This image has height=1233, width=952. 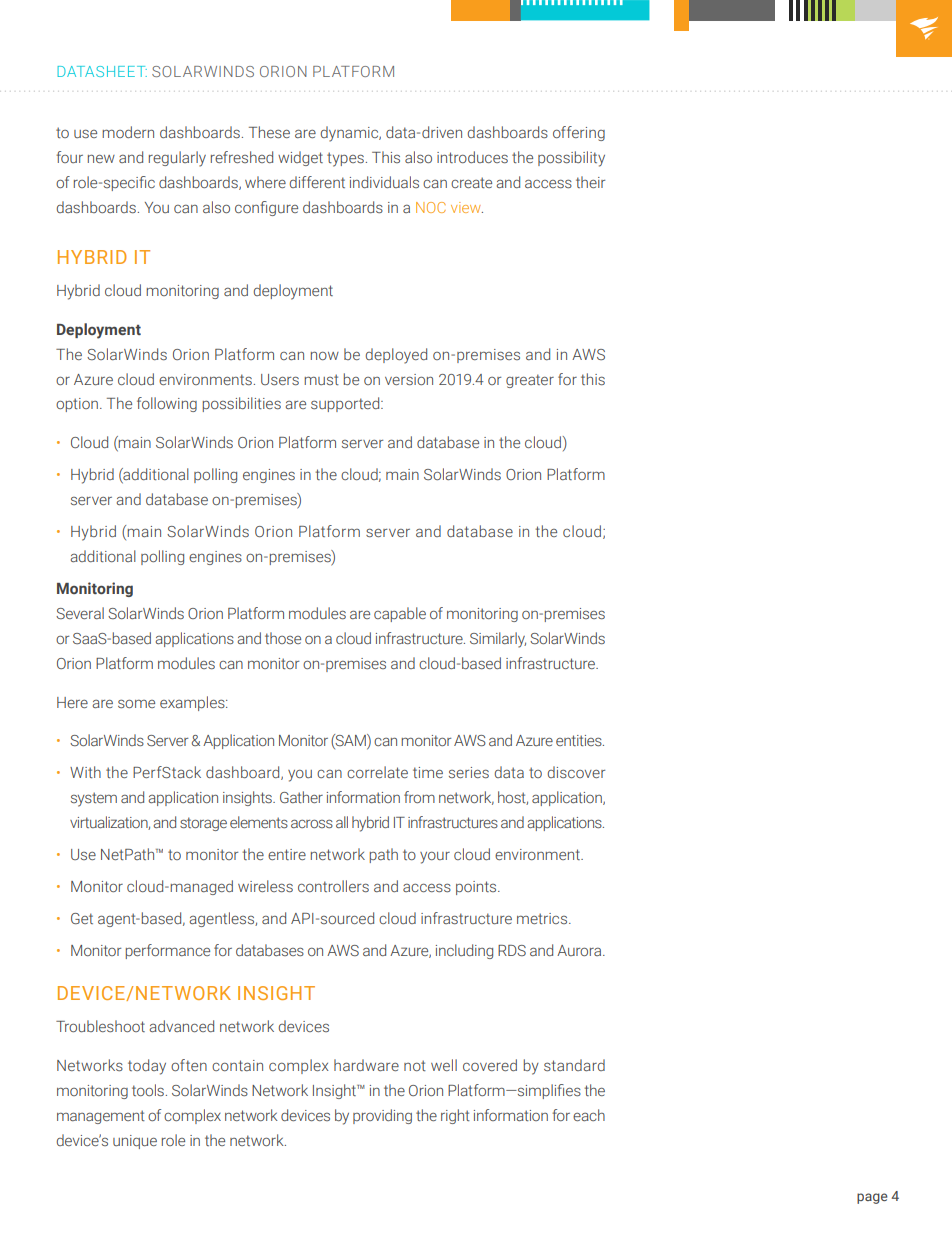 I want to click on Similarly, so click(x=498, y=640).
